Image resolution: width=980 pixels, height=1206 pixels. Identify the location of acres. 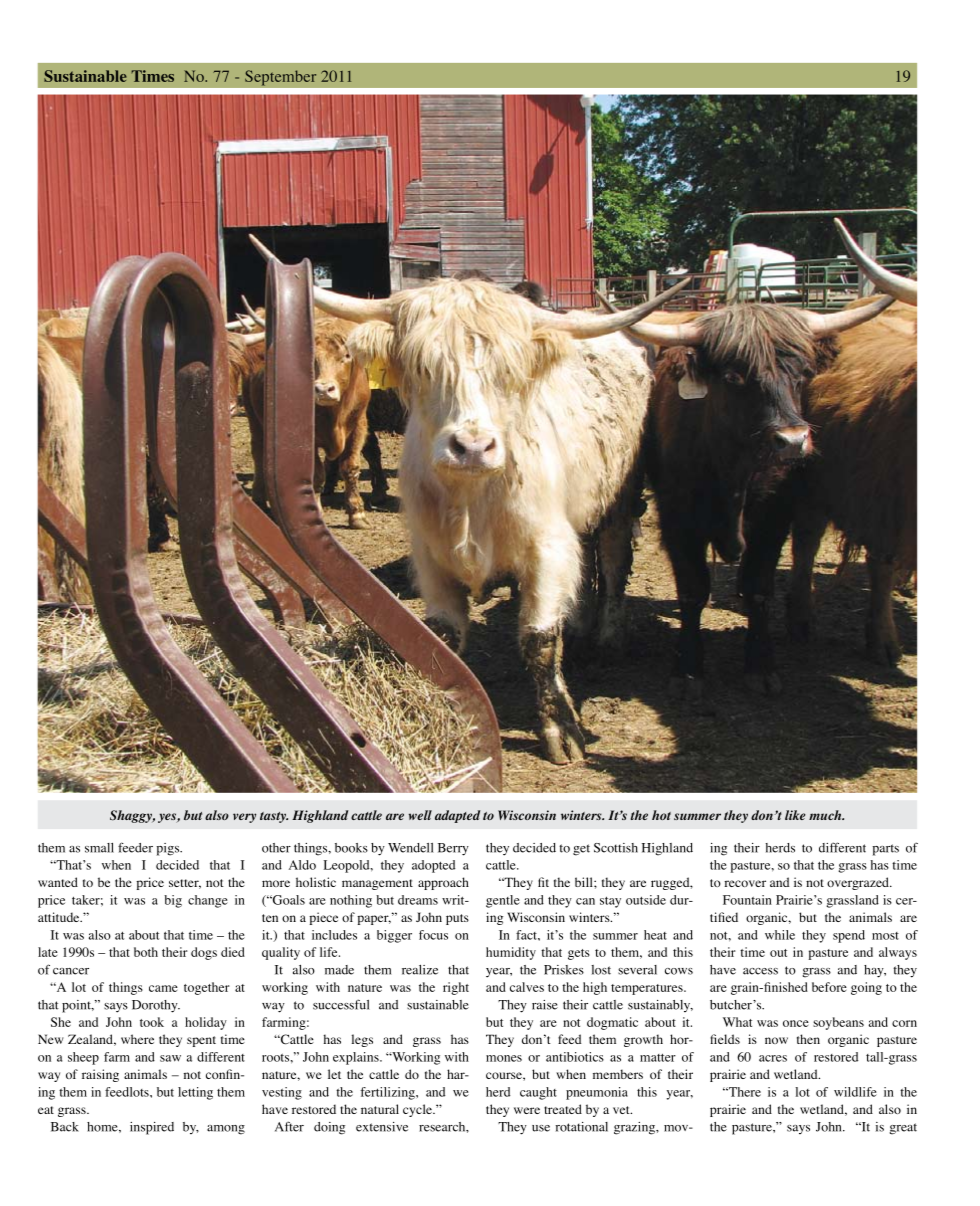
(773, 1058).
